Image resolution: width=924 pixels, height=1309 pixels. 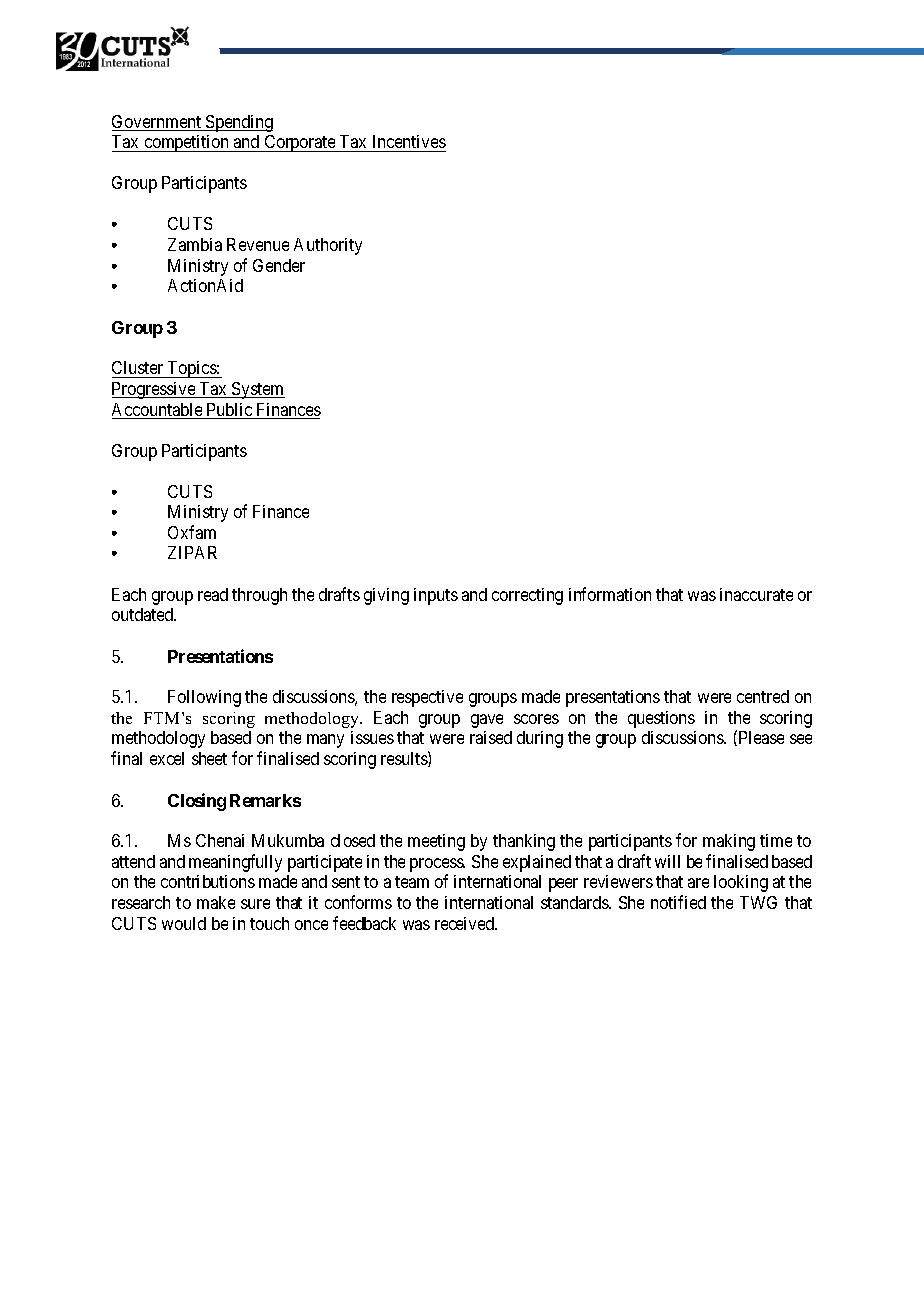 I want to click on centred, so click(x=763, y=696).
